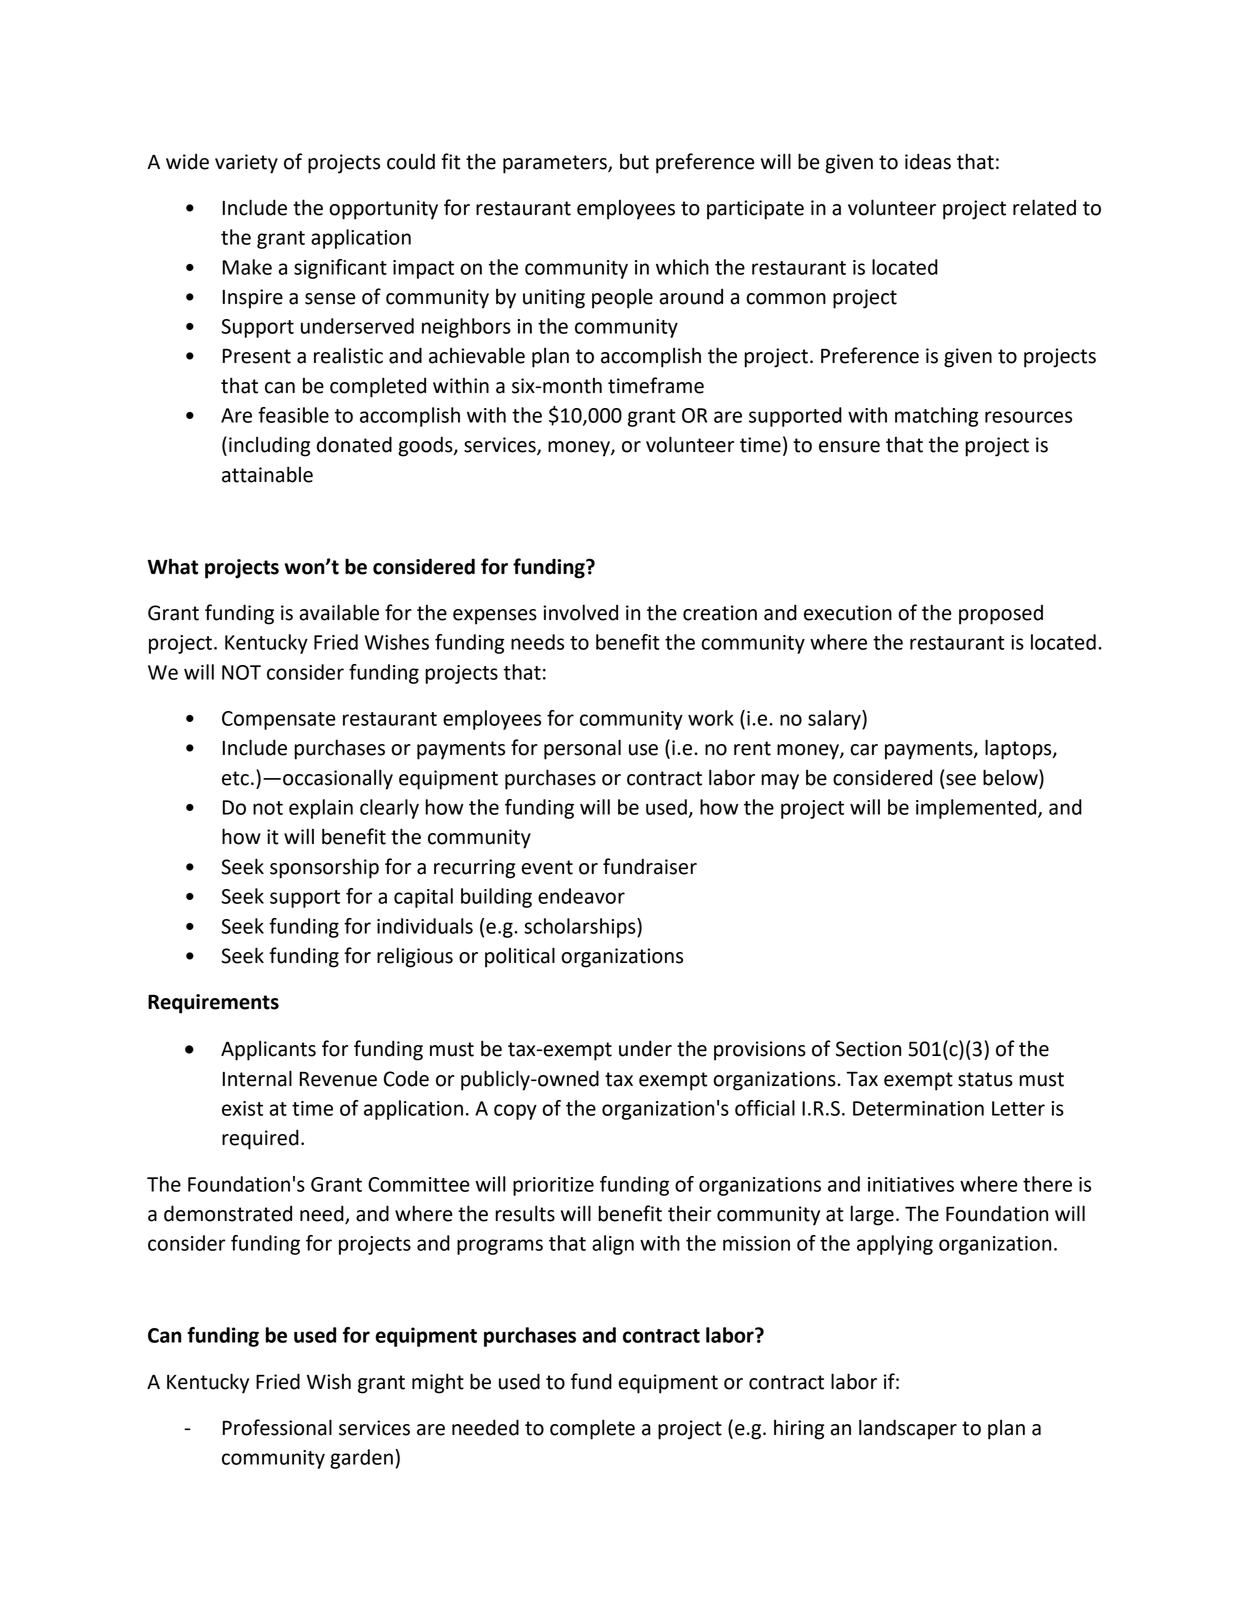 The image size is (1253, 1622). What do you see at coordinates (977, 809) in the page?
I see `implemented` at bounding box center [977, 809].
